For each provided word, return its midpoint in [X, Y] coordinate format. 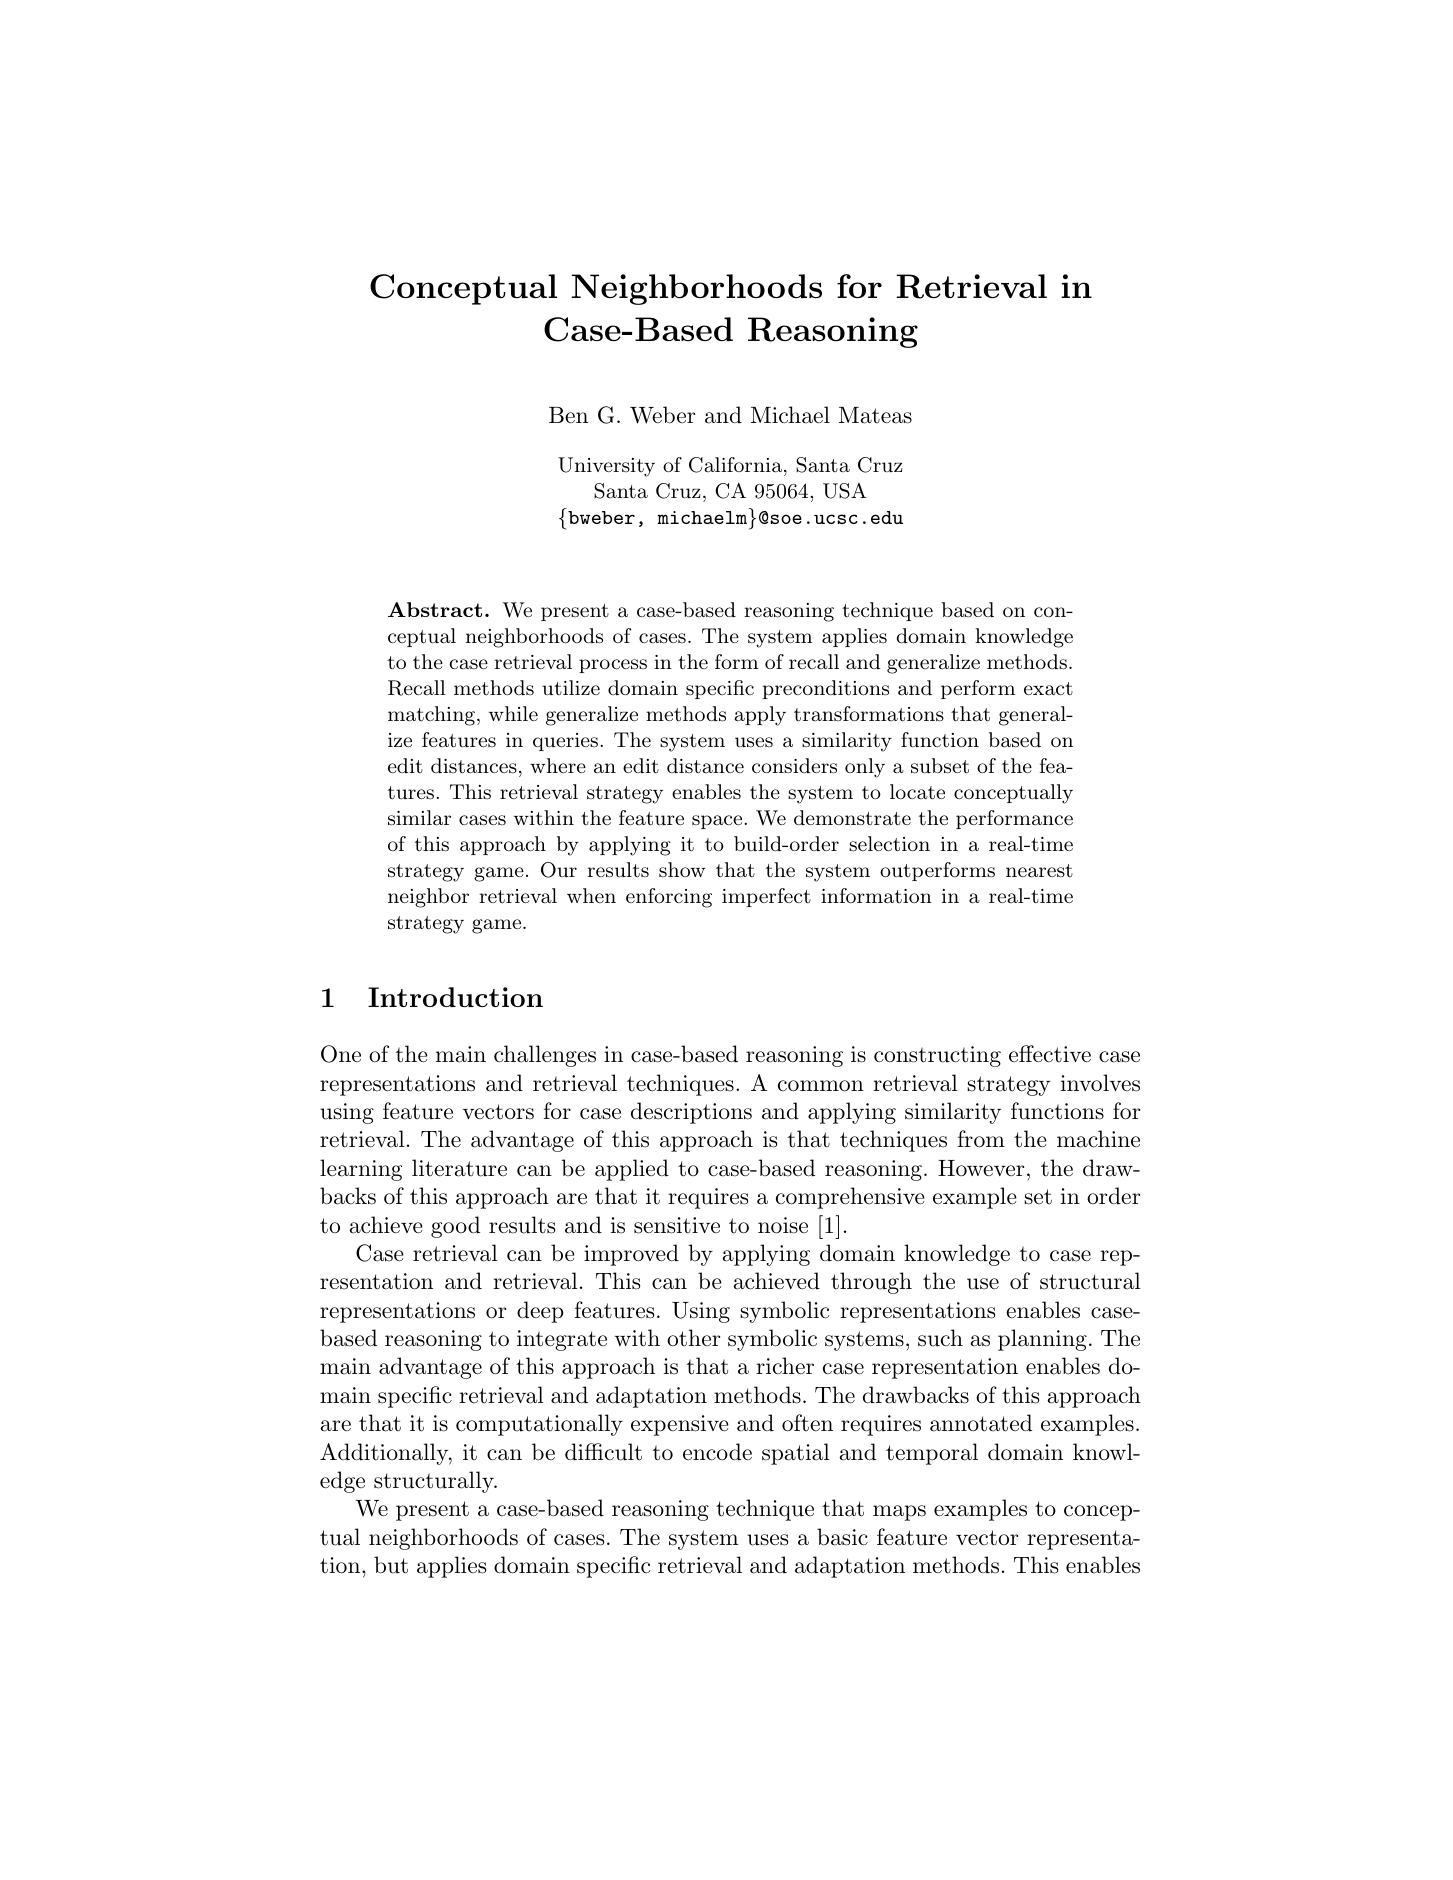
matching [431, 716]
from [981, 1139]
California [735, 465]
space [717, 822]
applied [632, 1170]
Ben [568, 415]
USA [845, 491]
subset [940, 766]
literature [459, 1168]
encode [717, 1452]
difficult [603, 1452]
